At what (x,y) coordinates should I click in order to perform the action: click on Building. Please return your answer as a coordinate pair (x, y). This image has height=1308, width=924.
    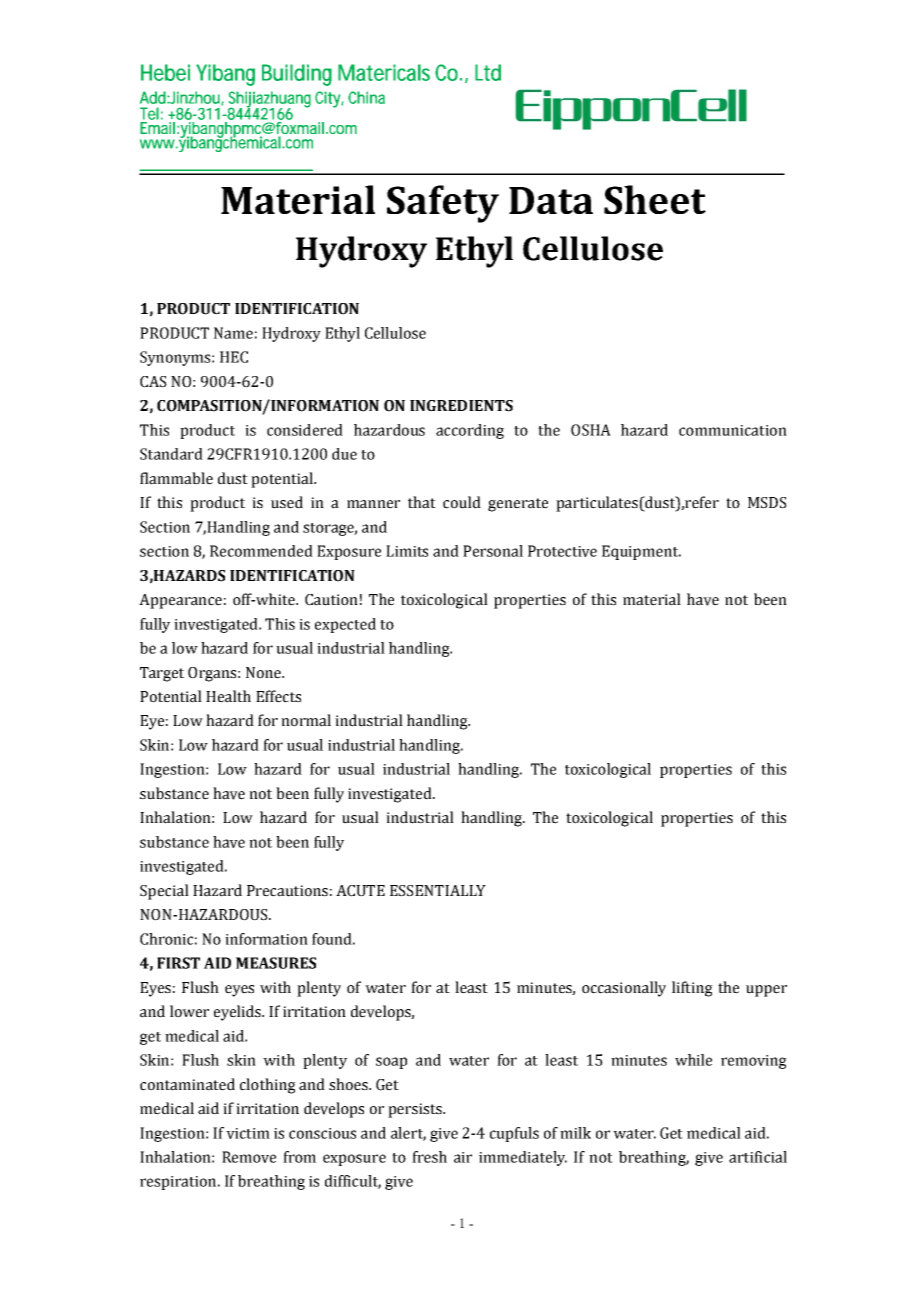
    Looking at the image, I should click on (297, 75).
